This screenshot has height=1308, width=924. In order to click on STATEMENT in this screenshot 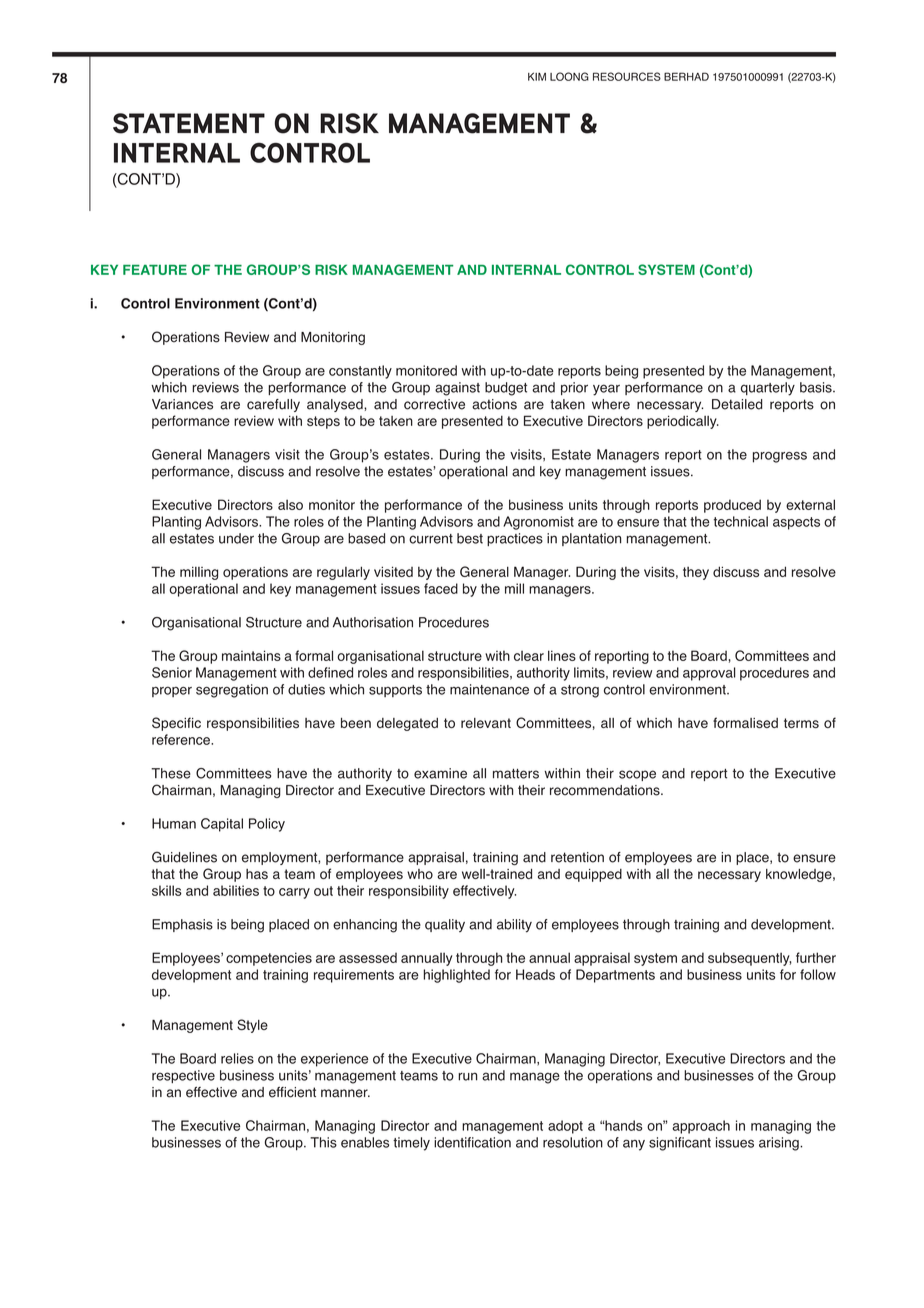, I will do `click(189, 123)`.
